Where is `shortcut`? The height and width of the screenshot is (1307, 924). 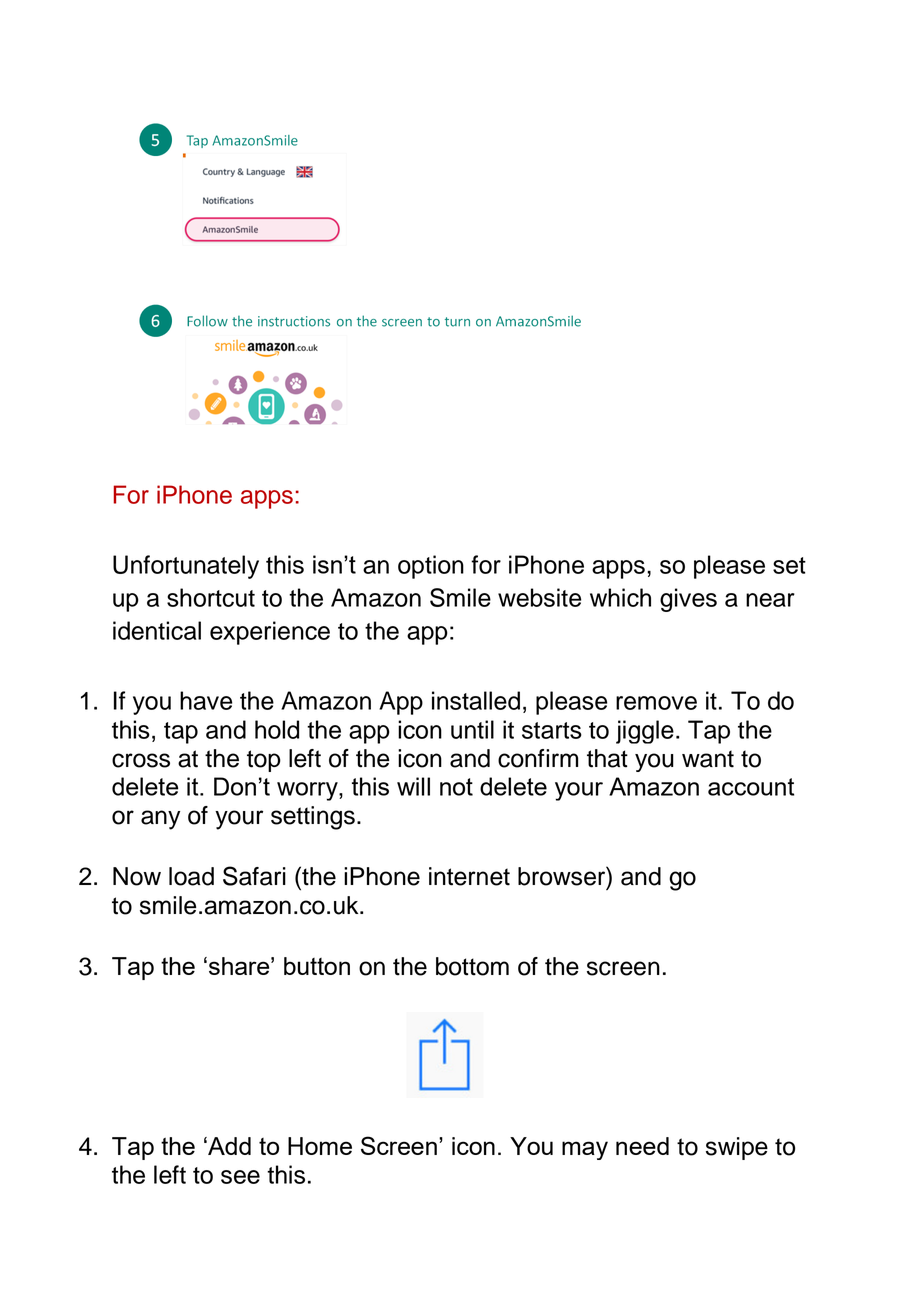
shortcut is located at coordinates (211, 597).
